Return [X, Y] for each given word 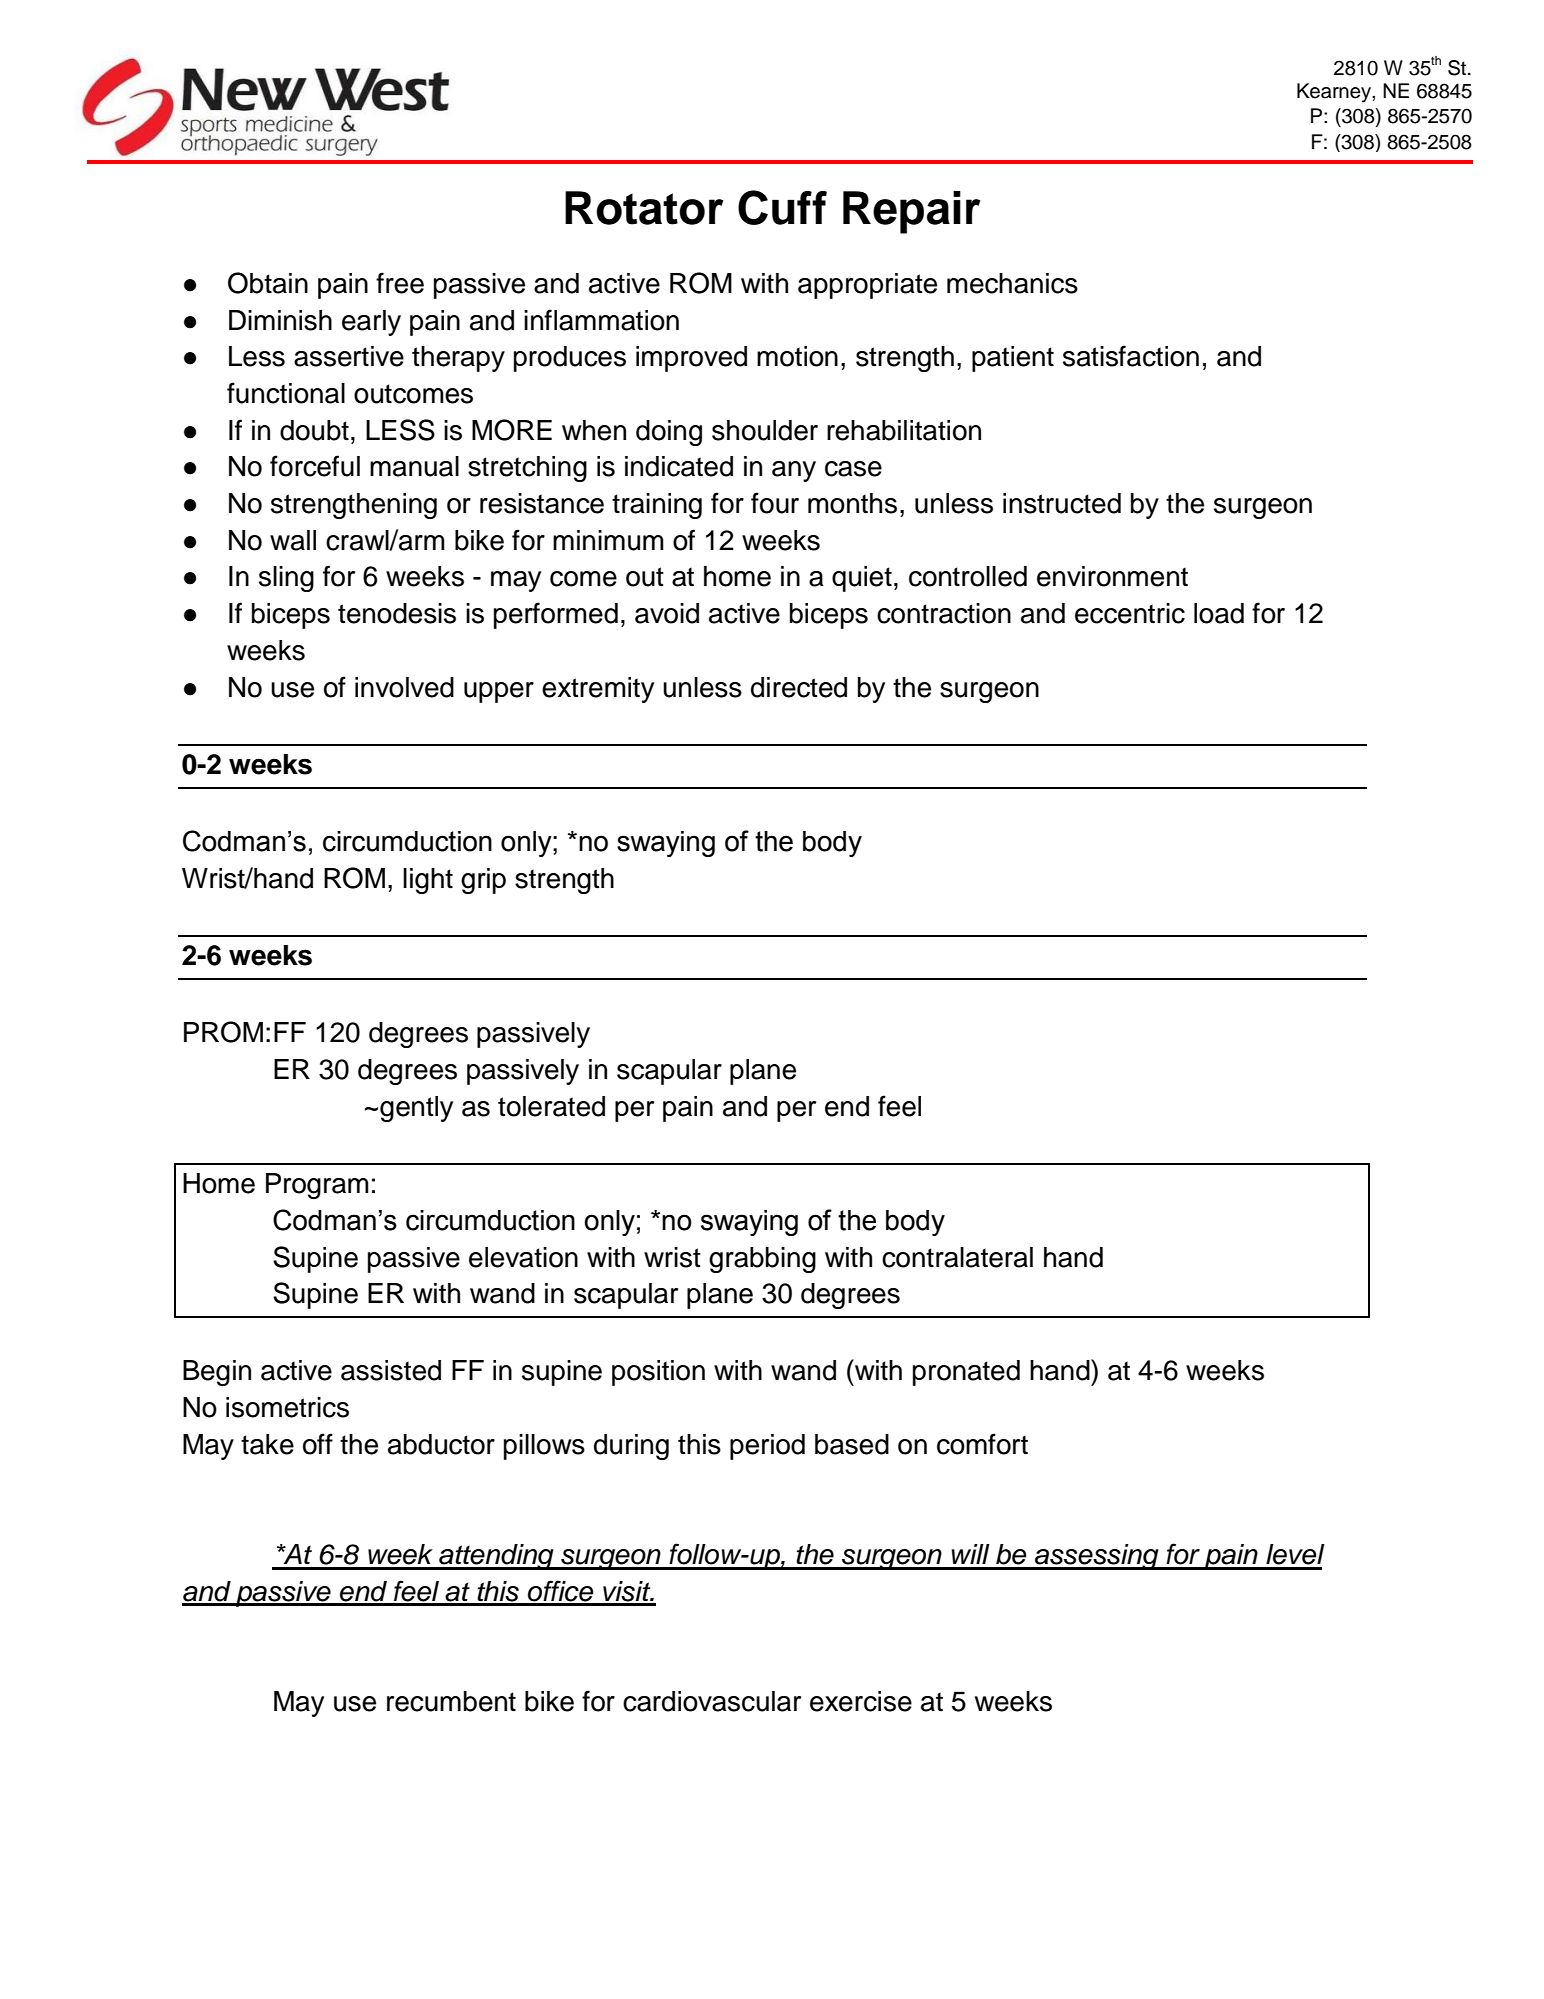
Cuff [782, 207]
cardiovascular [712, 1701]
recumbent [451, 1701]
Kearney [1335, 93]
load [1219, 613]
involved [404, 687]
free [400, 283]
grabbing [762, 1260]
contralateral [957, 1257]
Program [317, 1186]
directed [799, 687]
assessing [1097, 1557]
